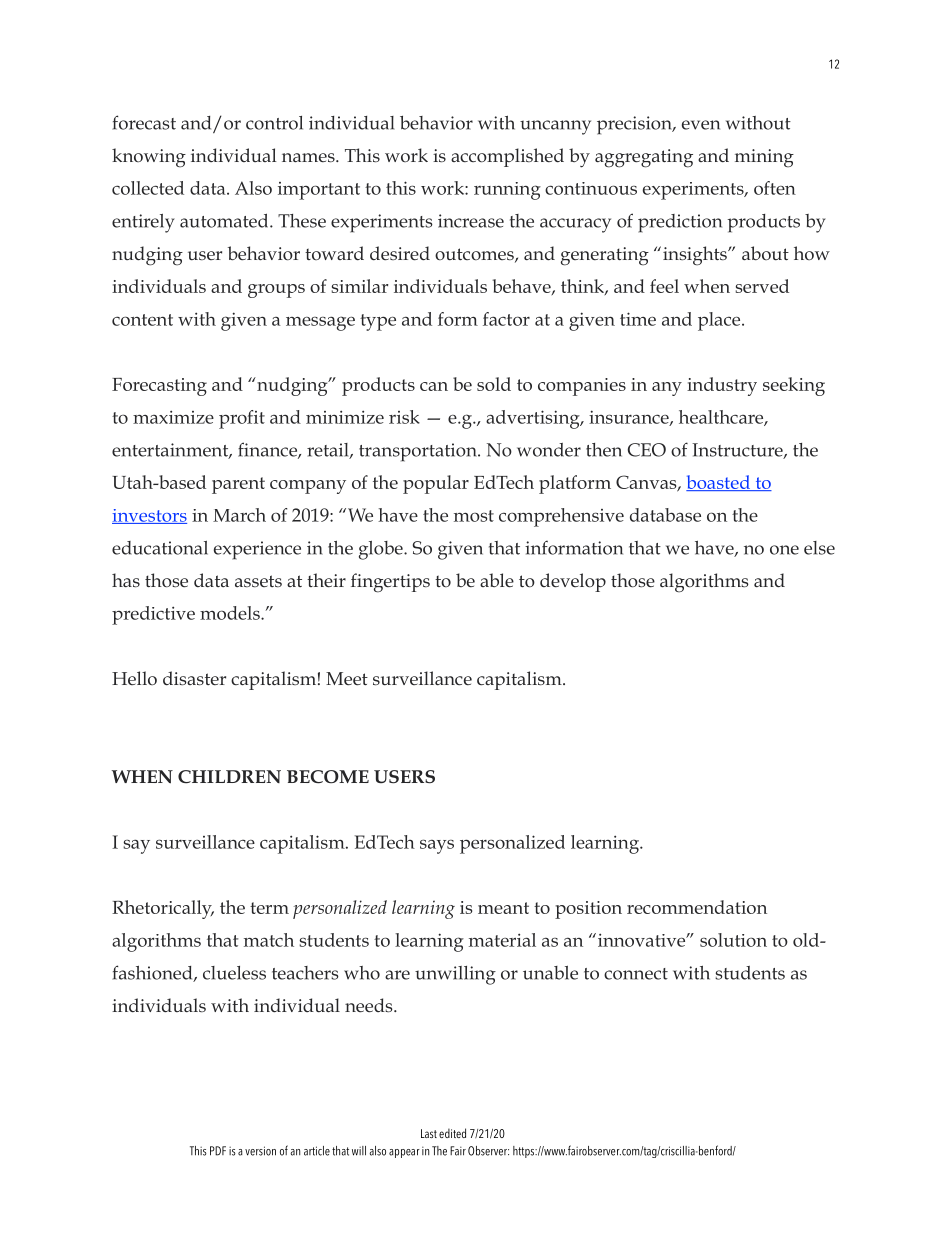 The height and width of the page is (1233, 952). I want to click on connect, so click(636, 974).
